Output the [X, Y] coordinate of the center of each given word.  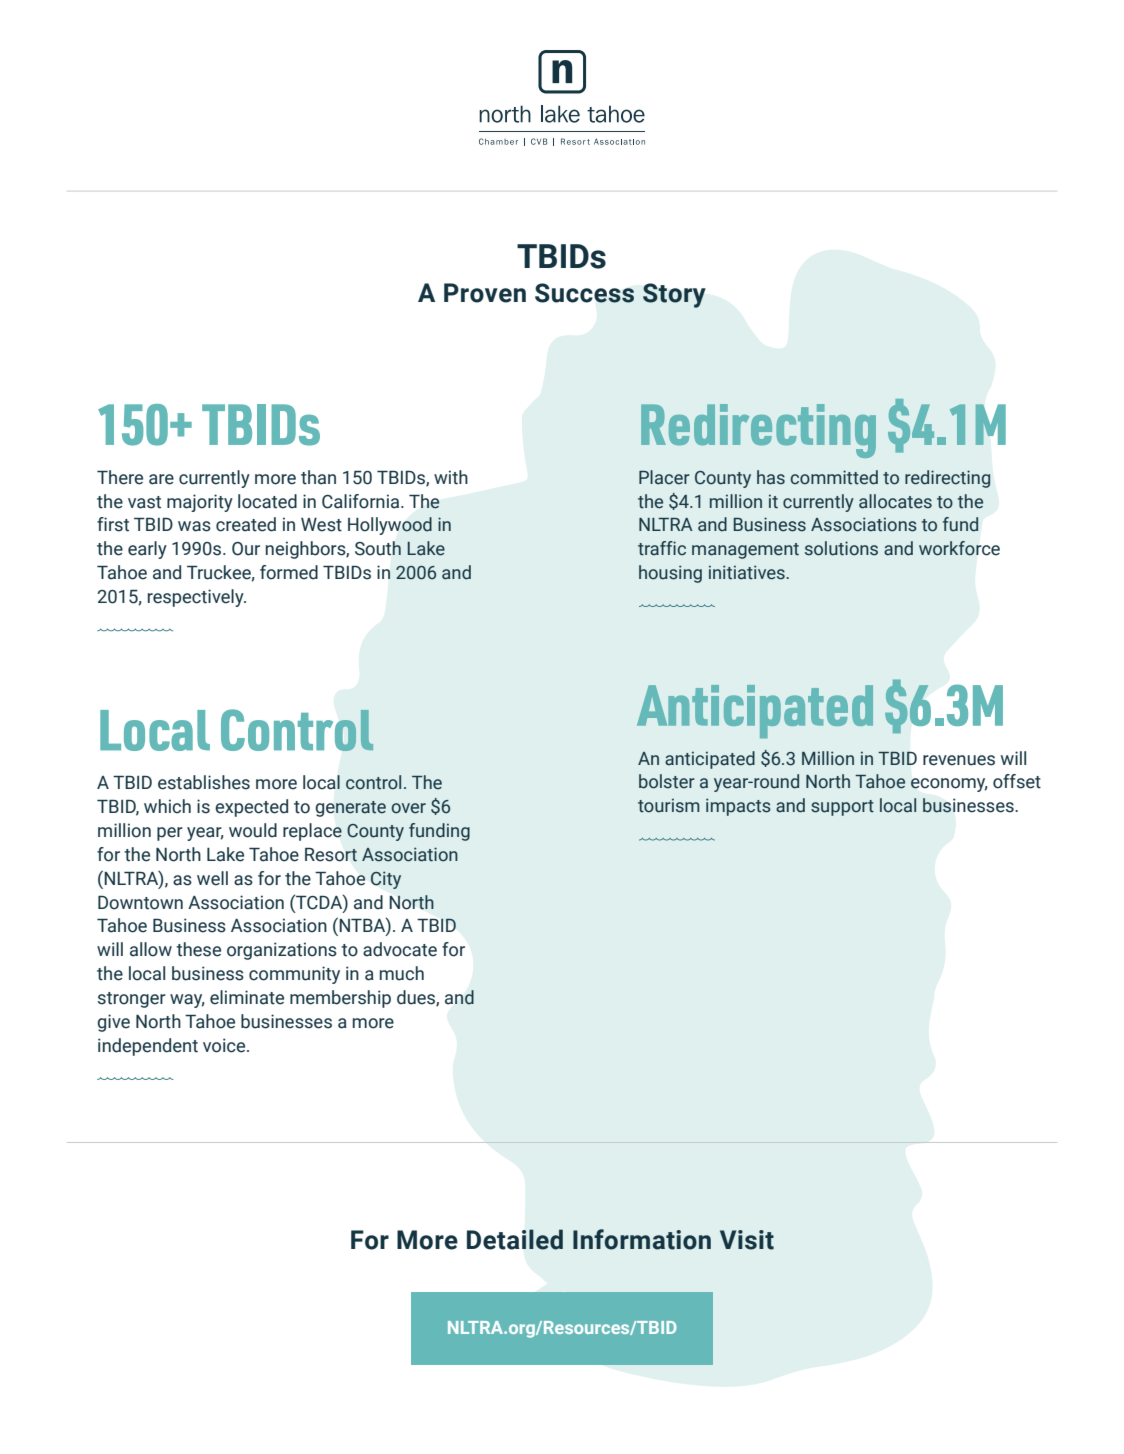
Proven [485, 293]
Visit [747, 1240]
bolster [667, 781]
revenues [959, 760]
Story [674, 295]
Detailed [515, 1239]
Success [584, 293]
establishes [204, 782]
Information [642, 1239]
